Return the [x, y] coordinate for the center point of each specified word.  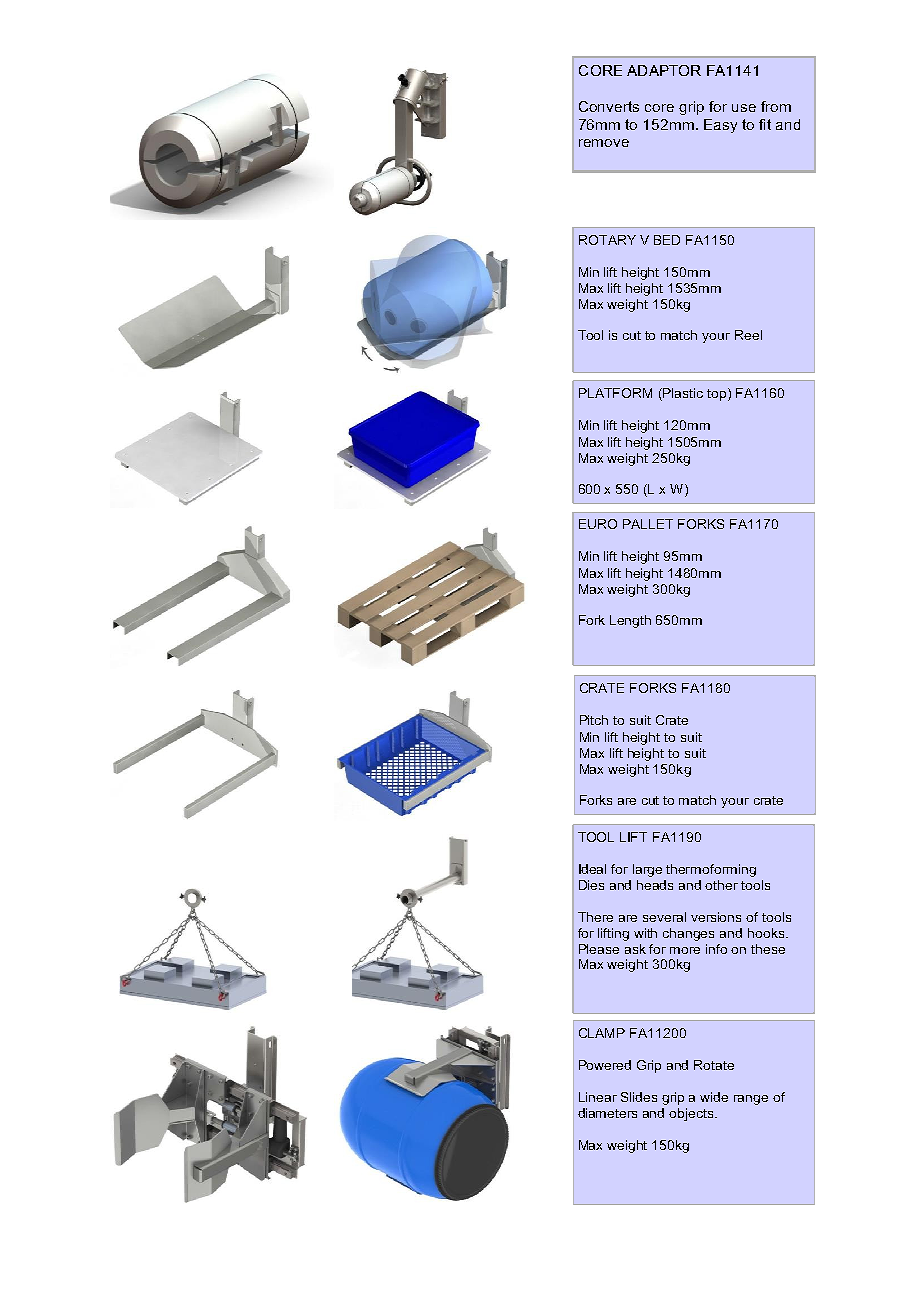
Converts [609, 106]
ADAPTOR [664, 70]
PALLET [648, 524]
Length [630, 621]
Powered [605, 1065]
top [718, 394]
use [744, 108]
